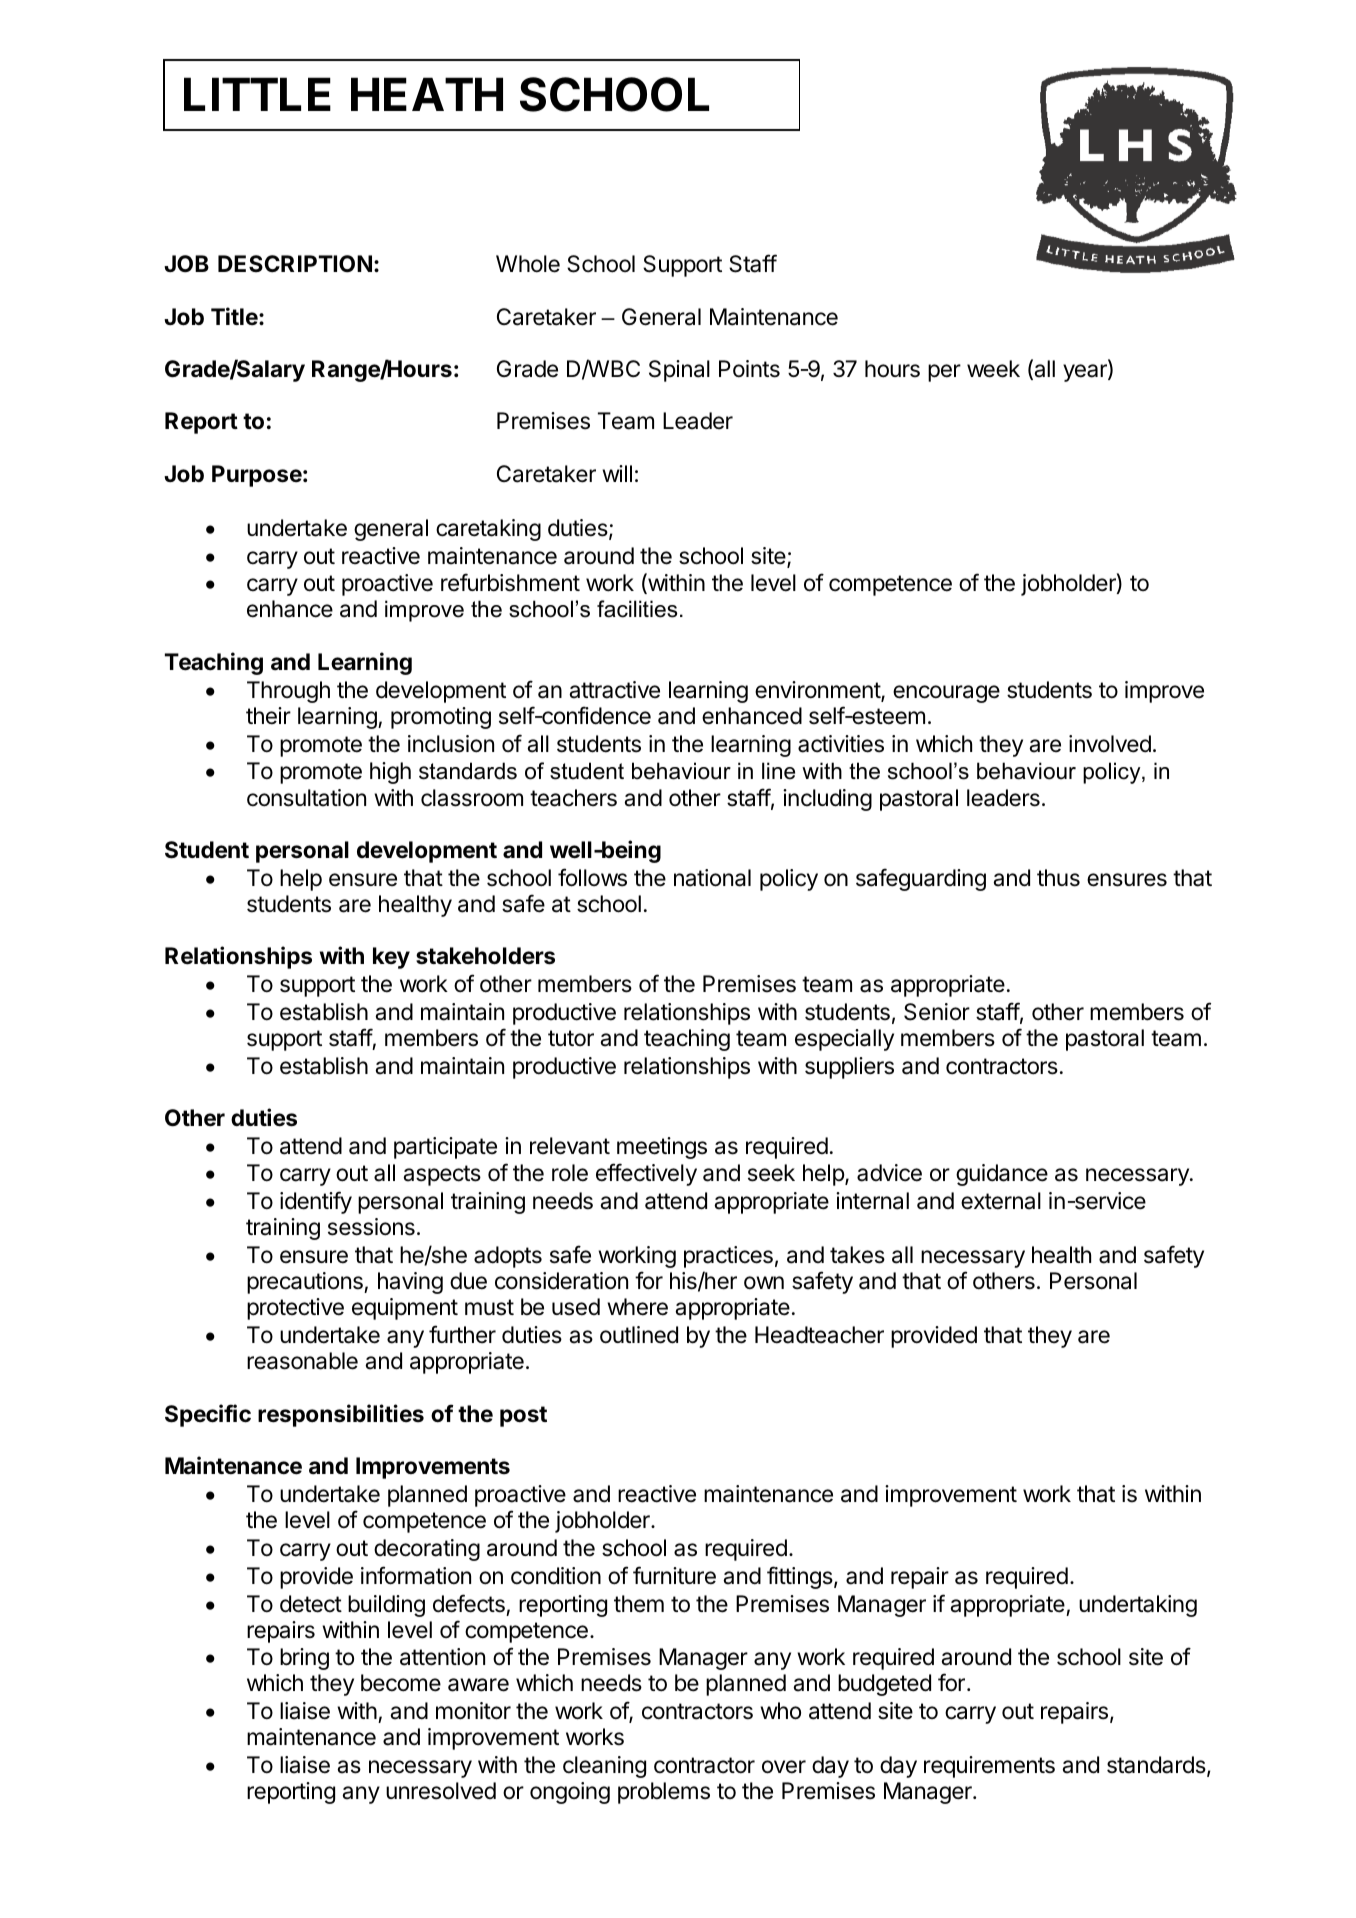  I want to click on Whole, so click(528, 264).
